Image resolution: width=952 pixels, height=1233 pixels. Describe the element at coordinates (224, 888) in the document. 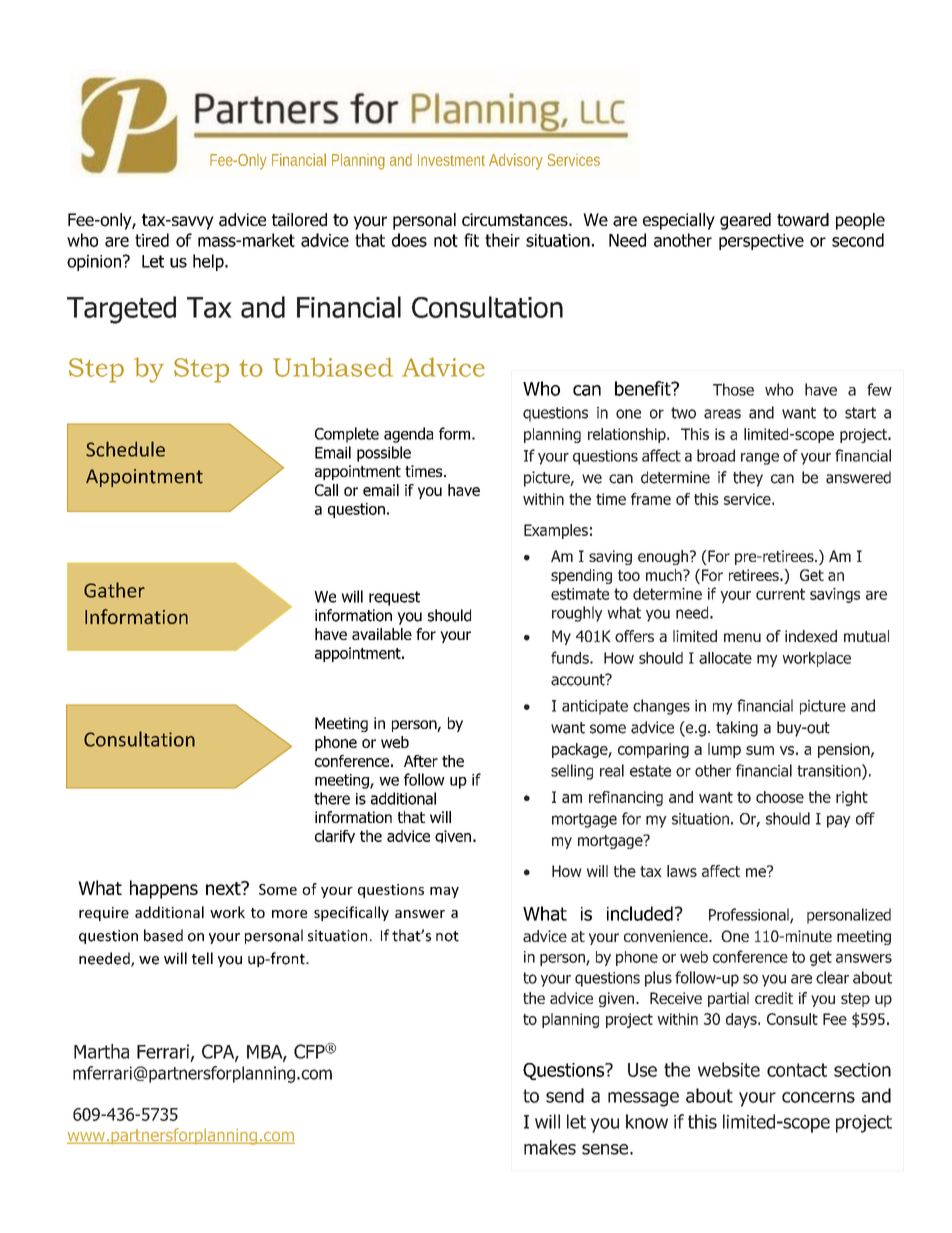

I see `next` at that location.
